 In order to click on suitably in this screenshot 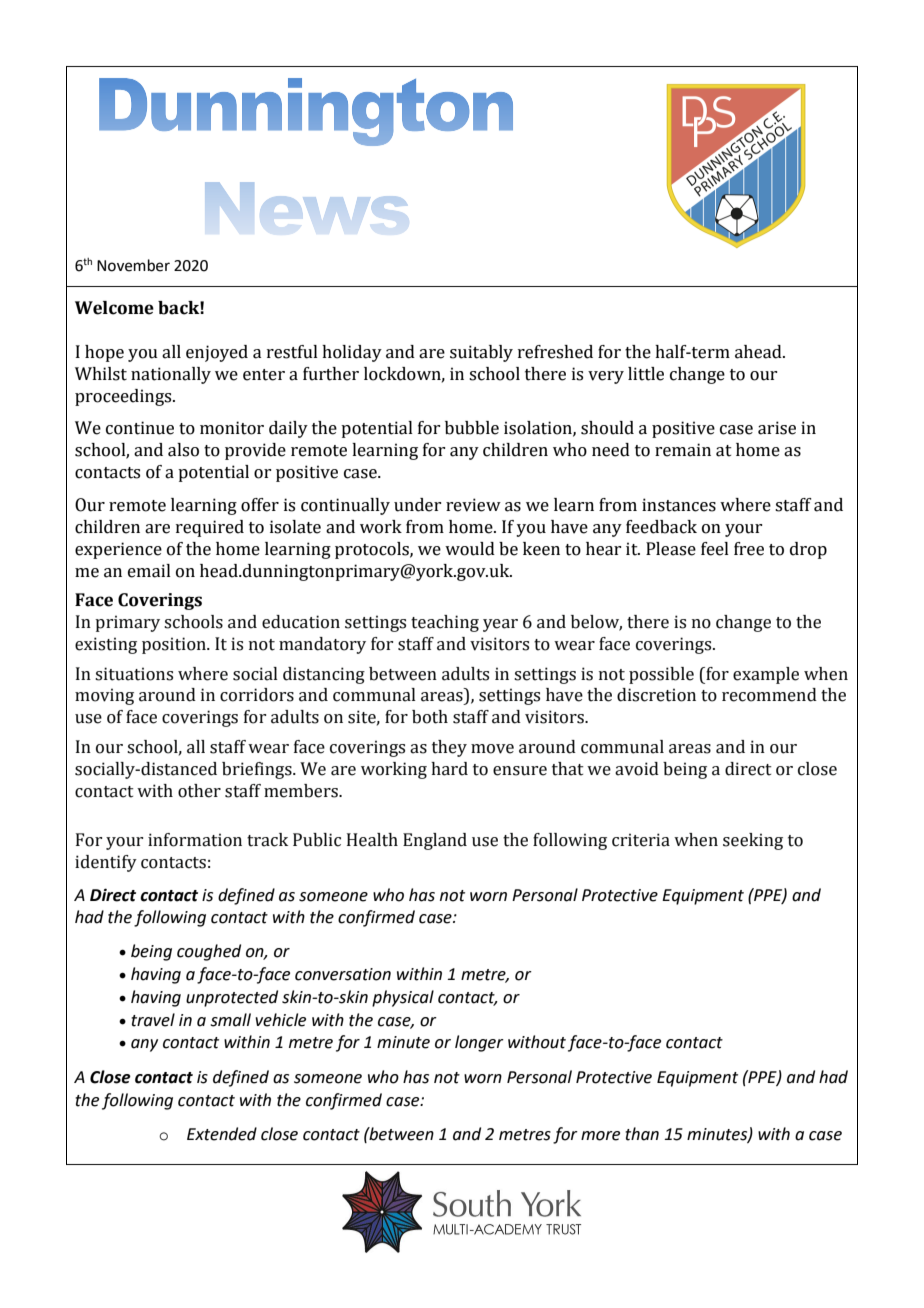, I will do `click(481, 353)`.
